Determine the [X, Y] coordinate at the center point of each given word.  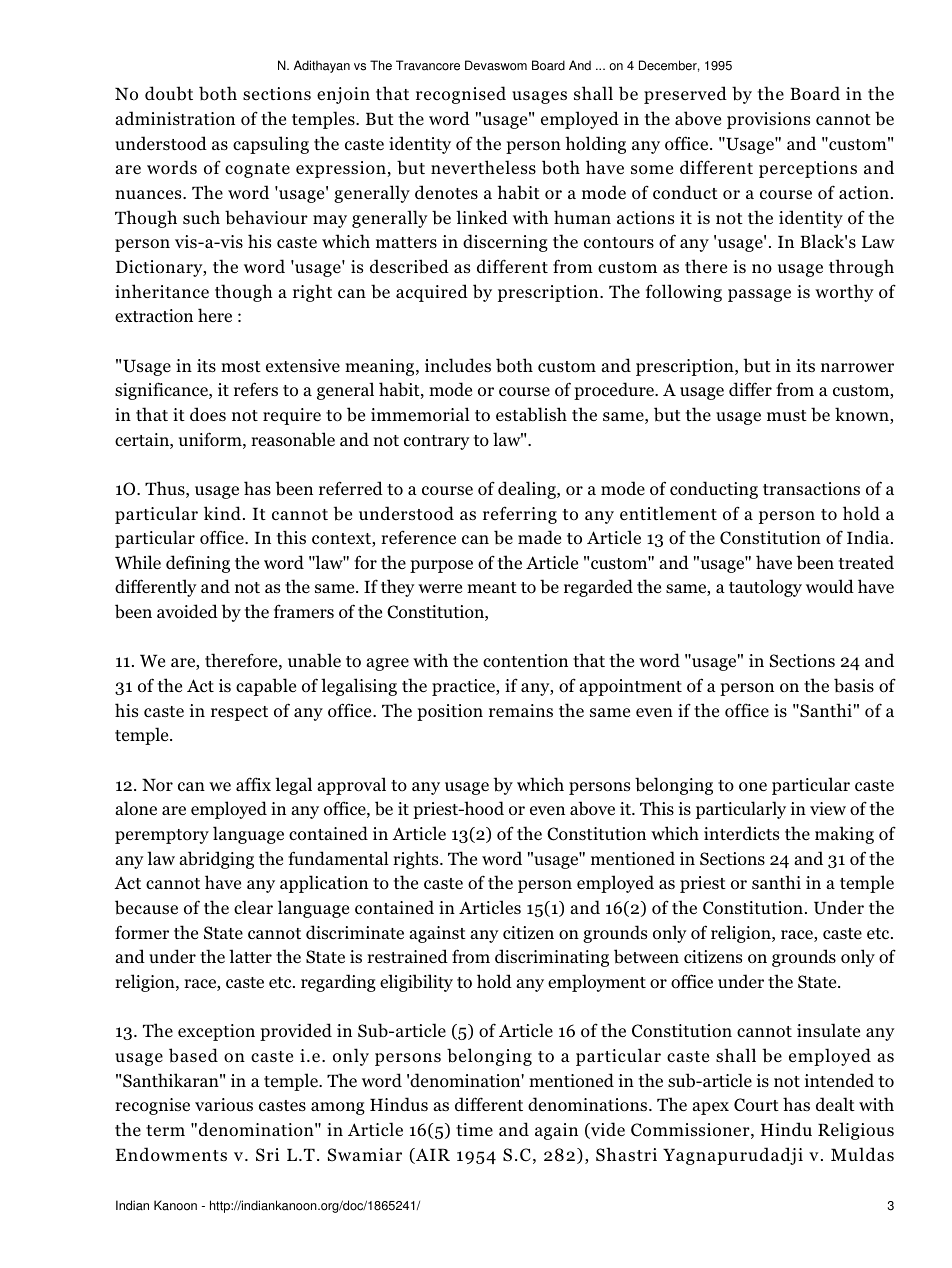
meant [492, 587]
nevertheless [483, 167]
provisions [768, 120]
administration [175, 118]
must [787, 415]
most [241, 367]
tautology [765, 588]
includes [458, 365]
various [224, 1105]
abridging [216, 860]
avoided [187, 611]
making [844, 835]
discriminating [552, 958]
